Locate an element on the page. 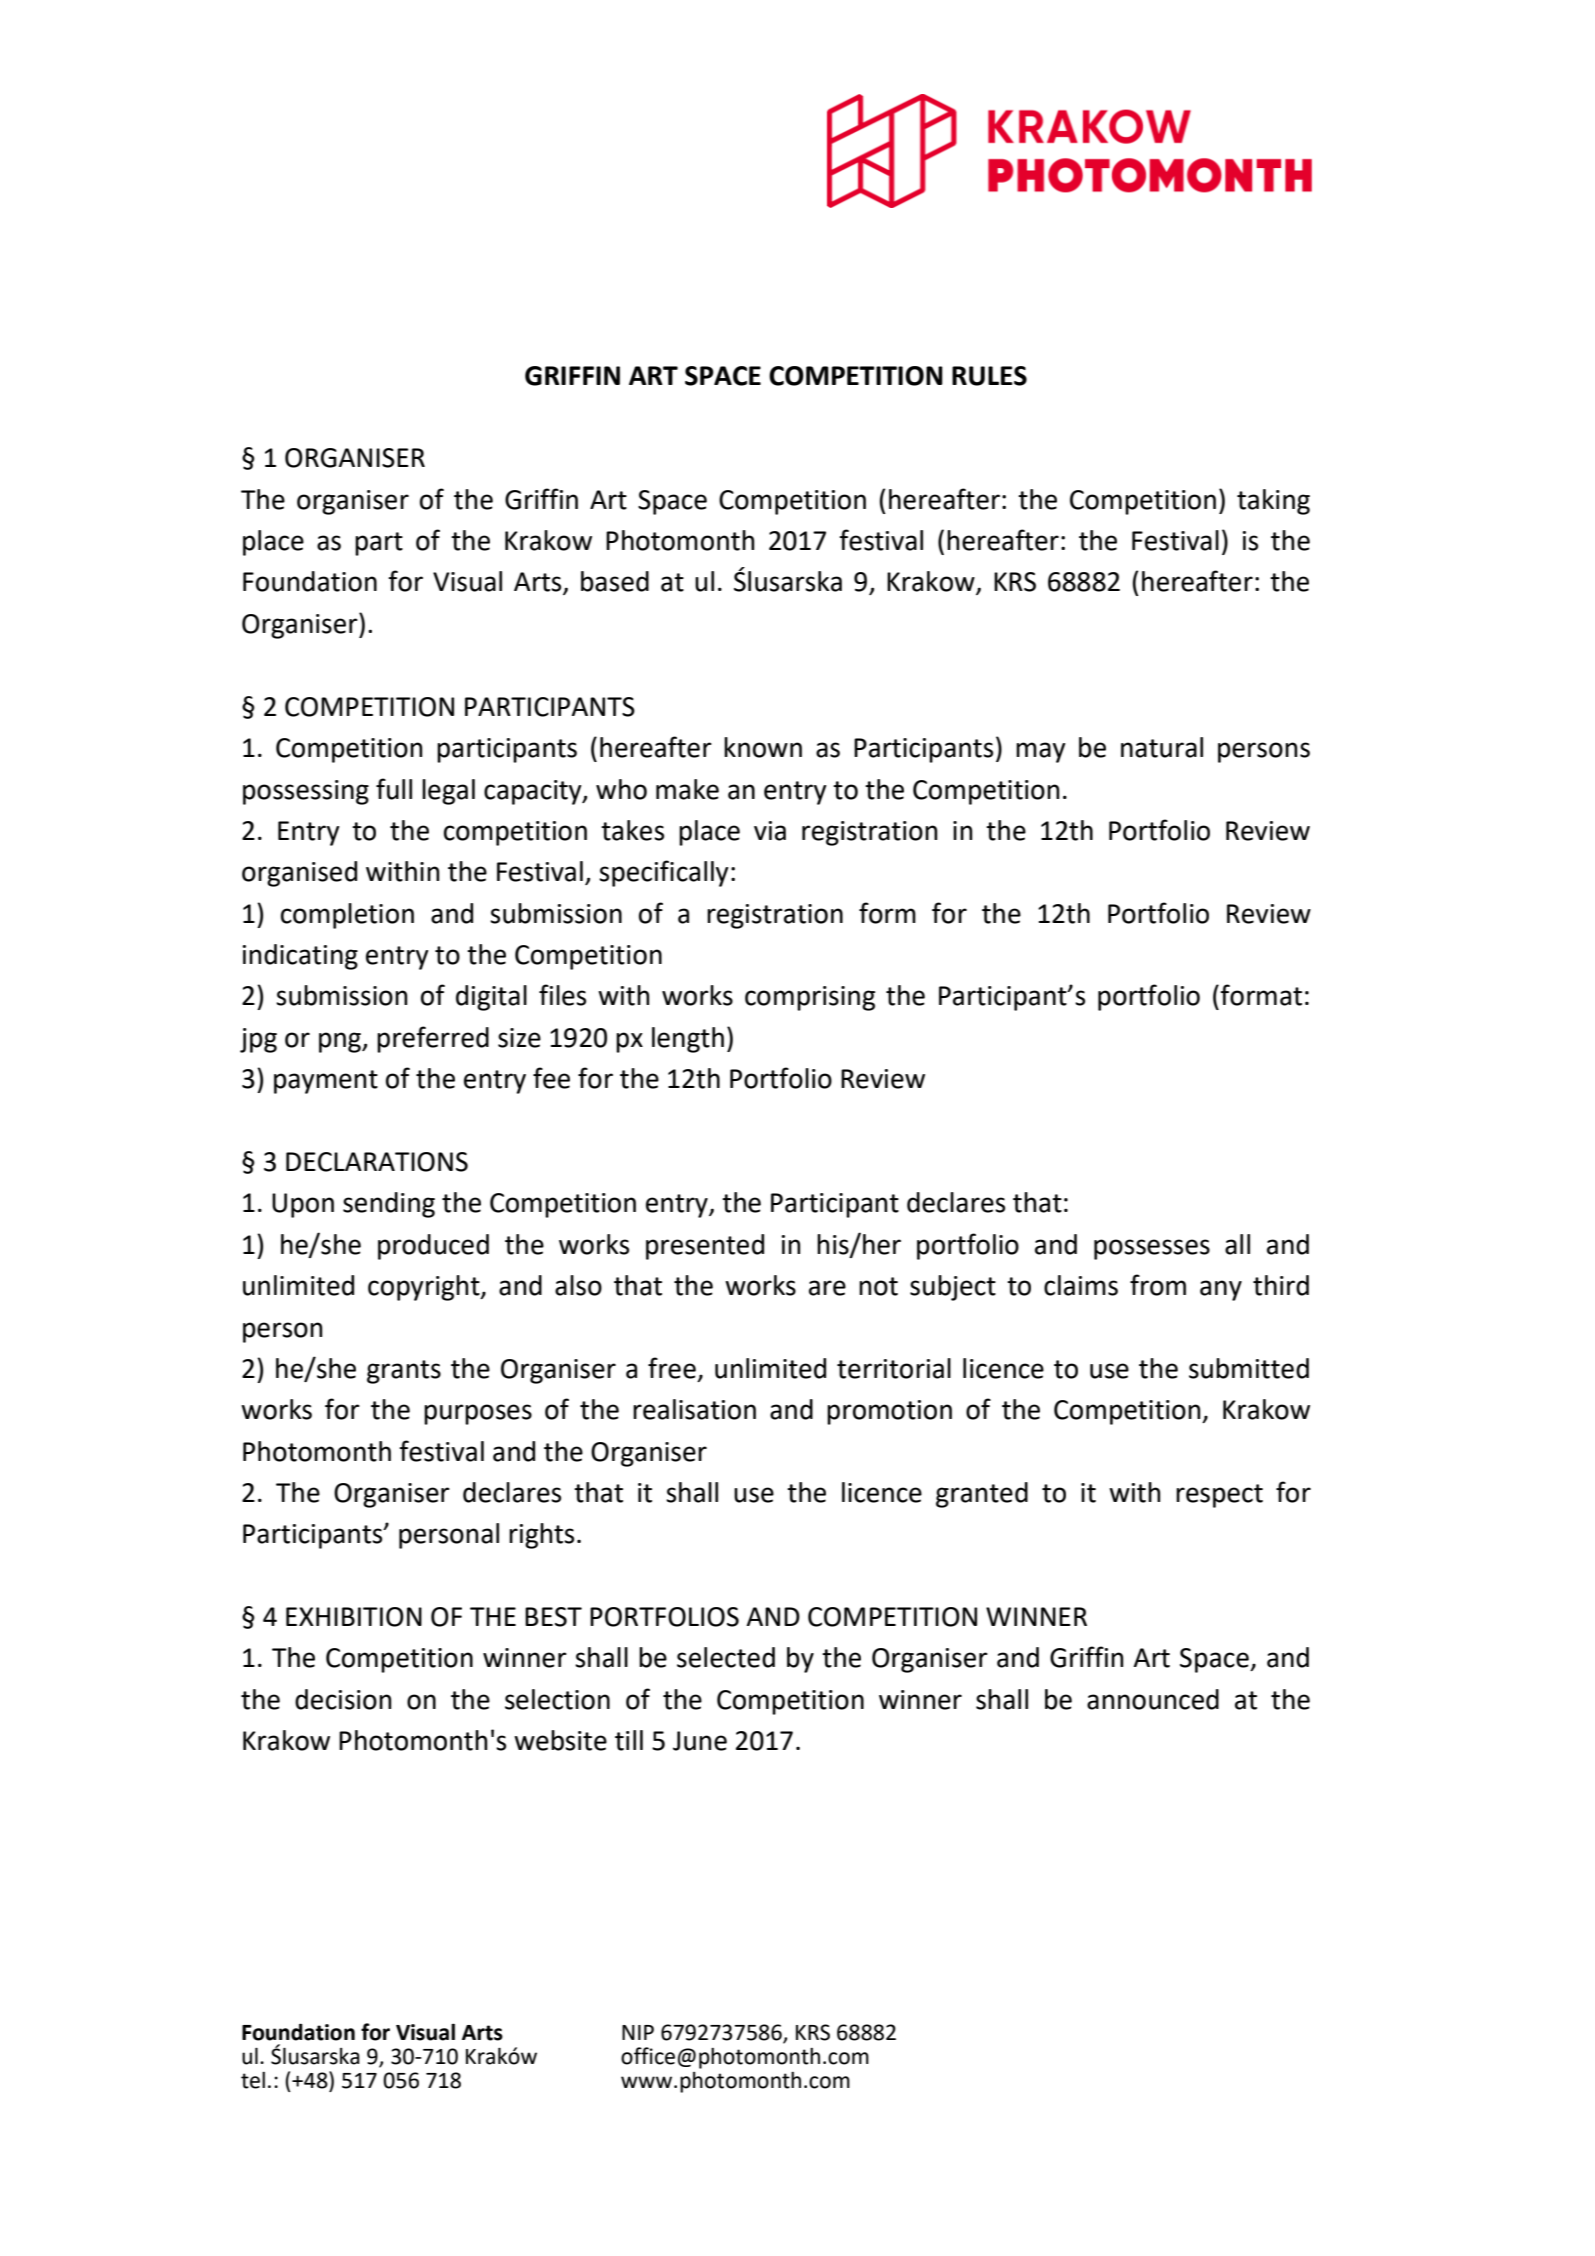  presented is located at coordinates (705, 1247).
